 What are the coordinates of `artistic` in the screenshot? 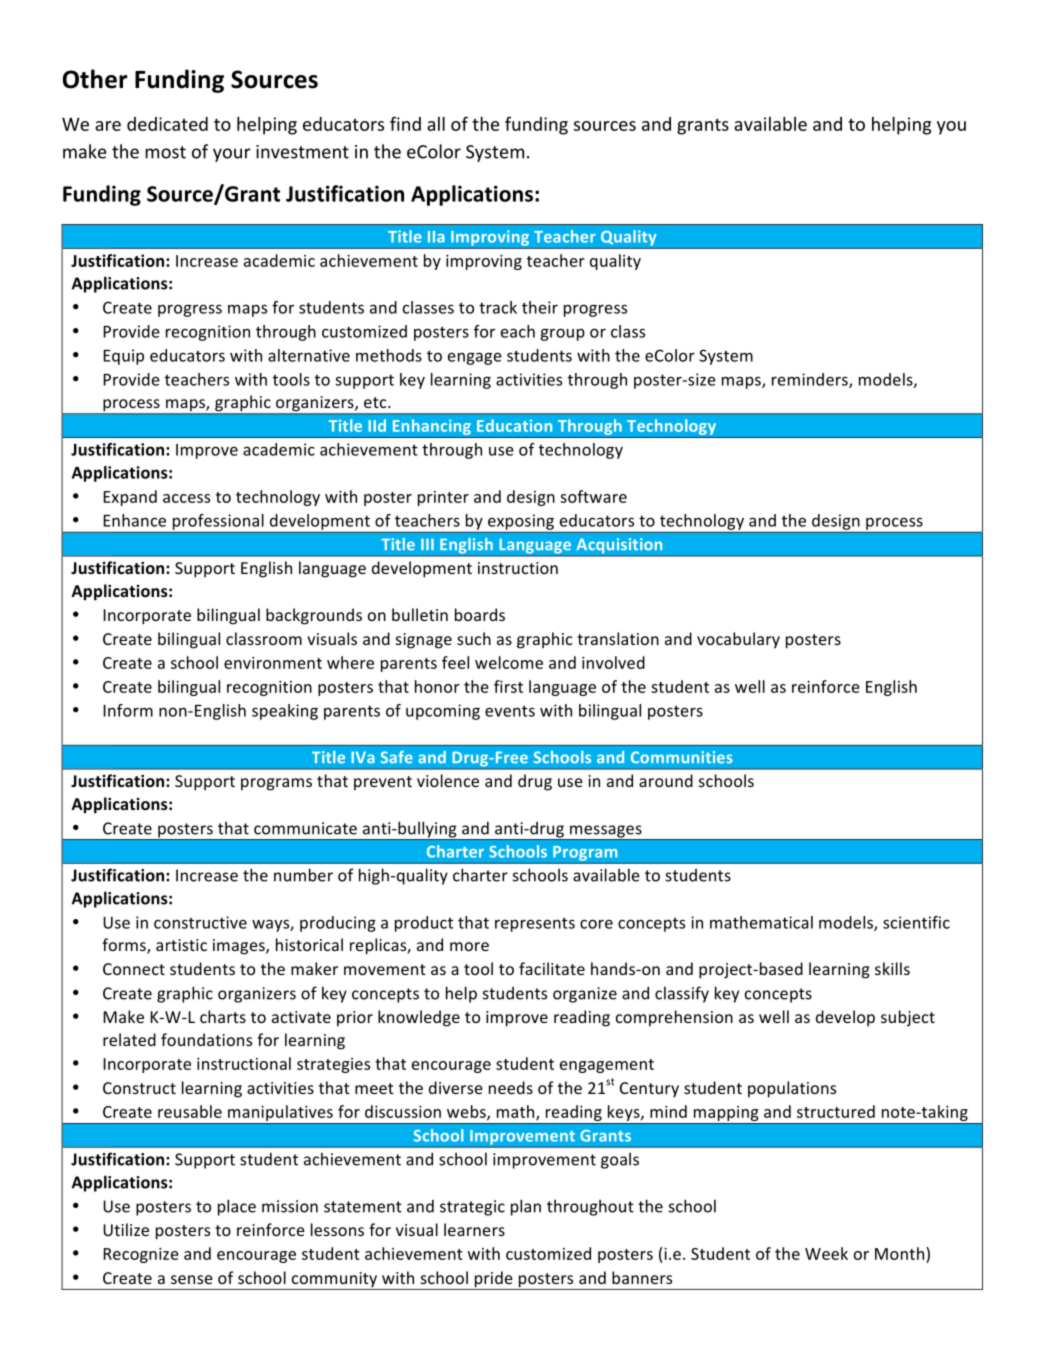 It's located at (181, 945).
